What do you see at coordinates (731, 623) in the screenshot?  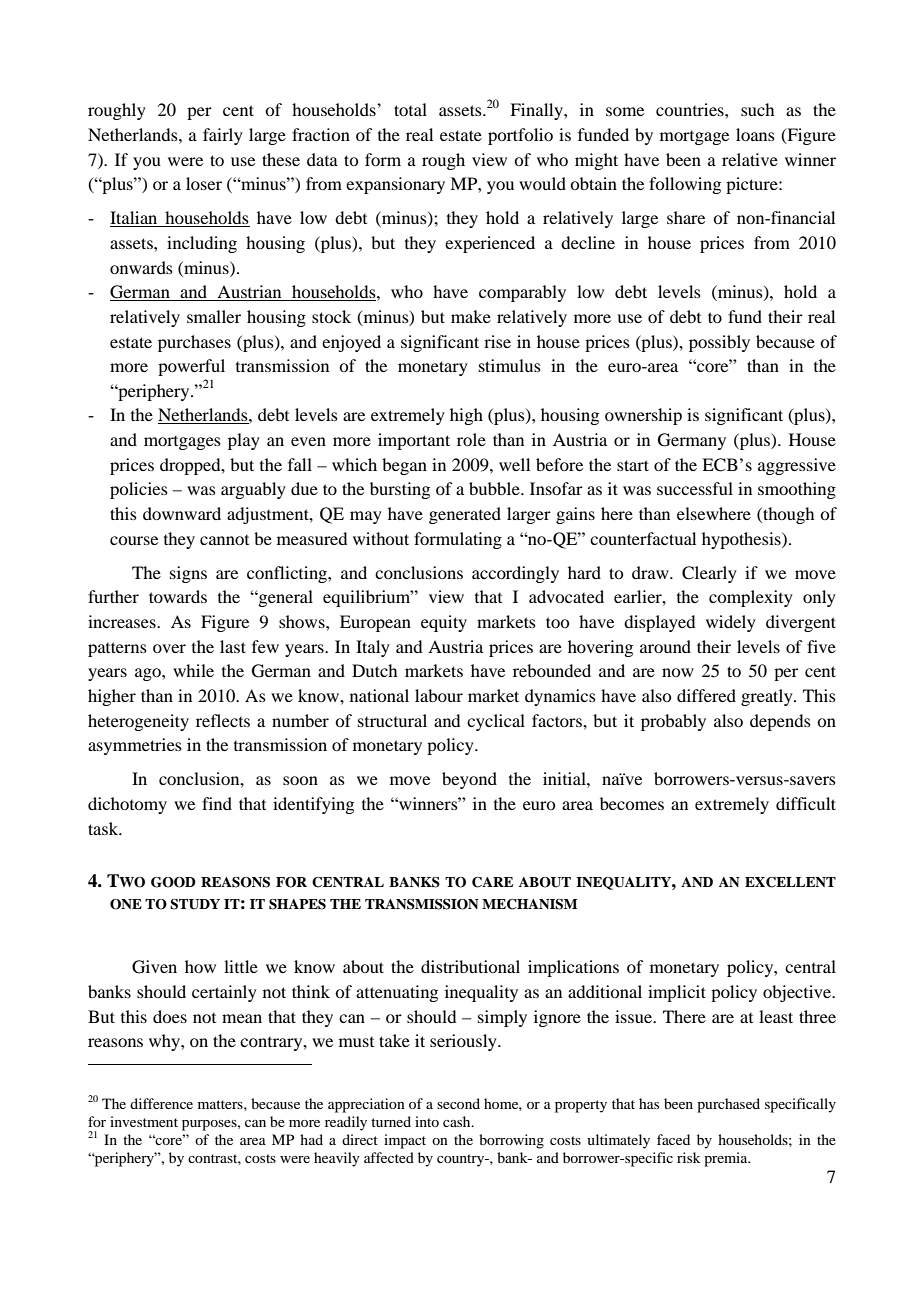 I see `widely` at bounding box center [731, 623].
